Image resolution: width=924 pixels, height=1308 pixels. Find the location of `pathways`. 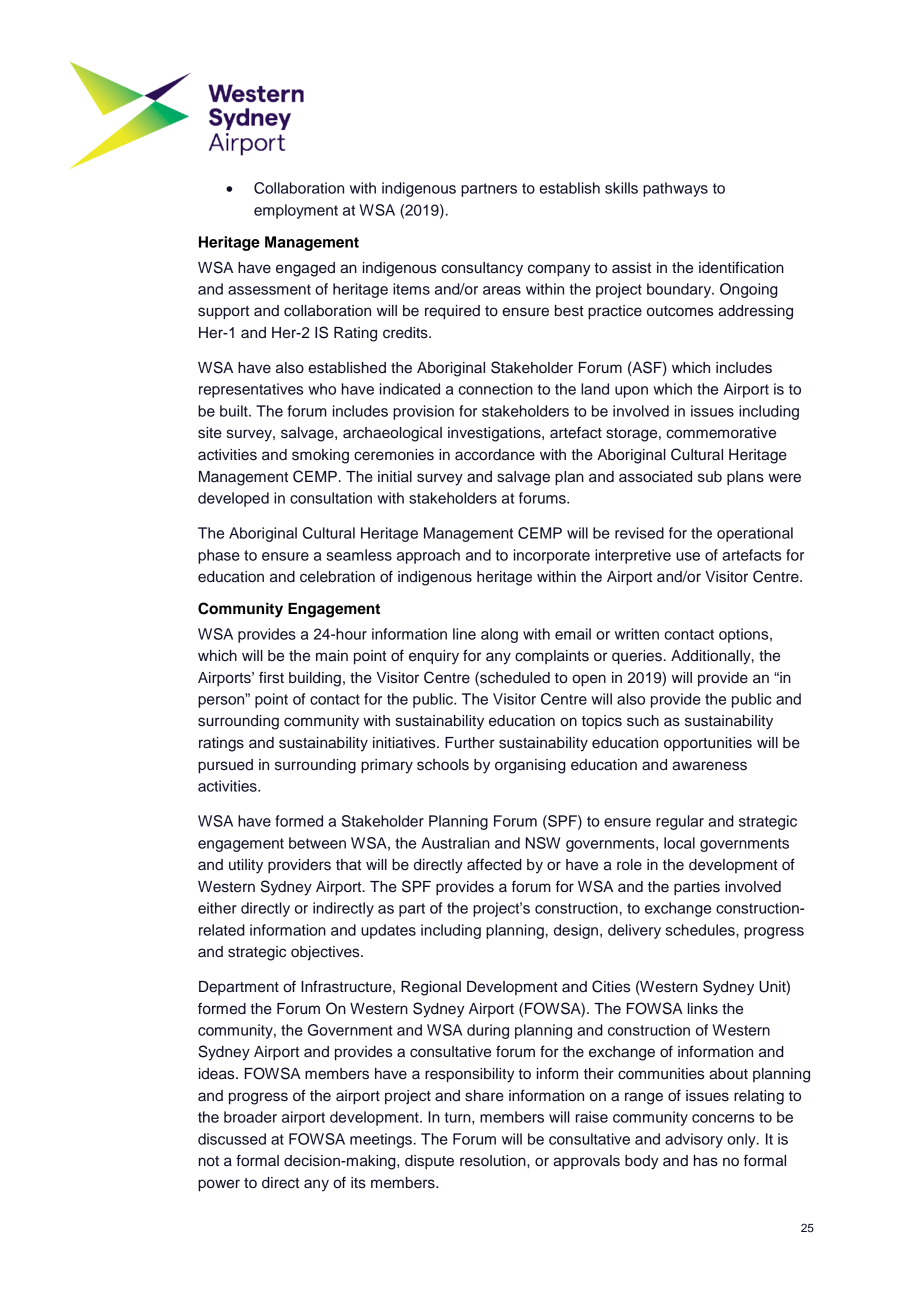

pathways is located at coordinates (675, 189).
